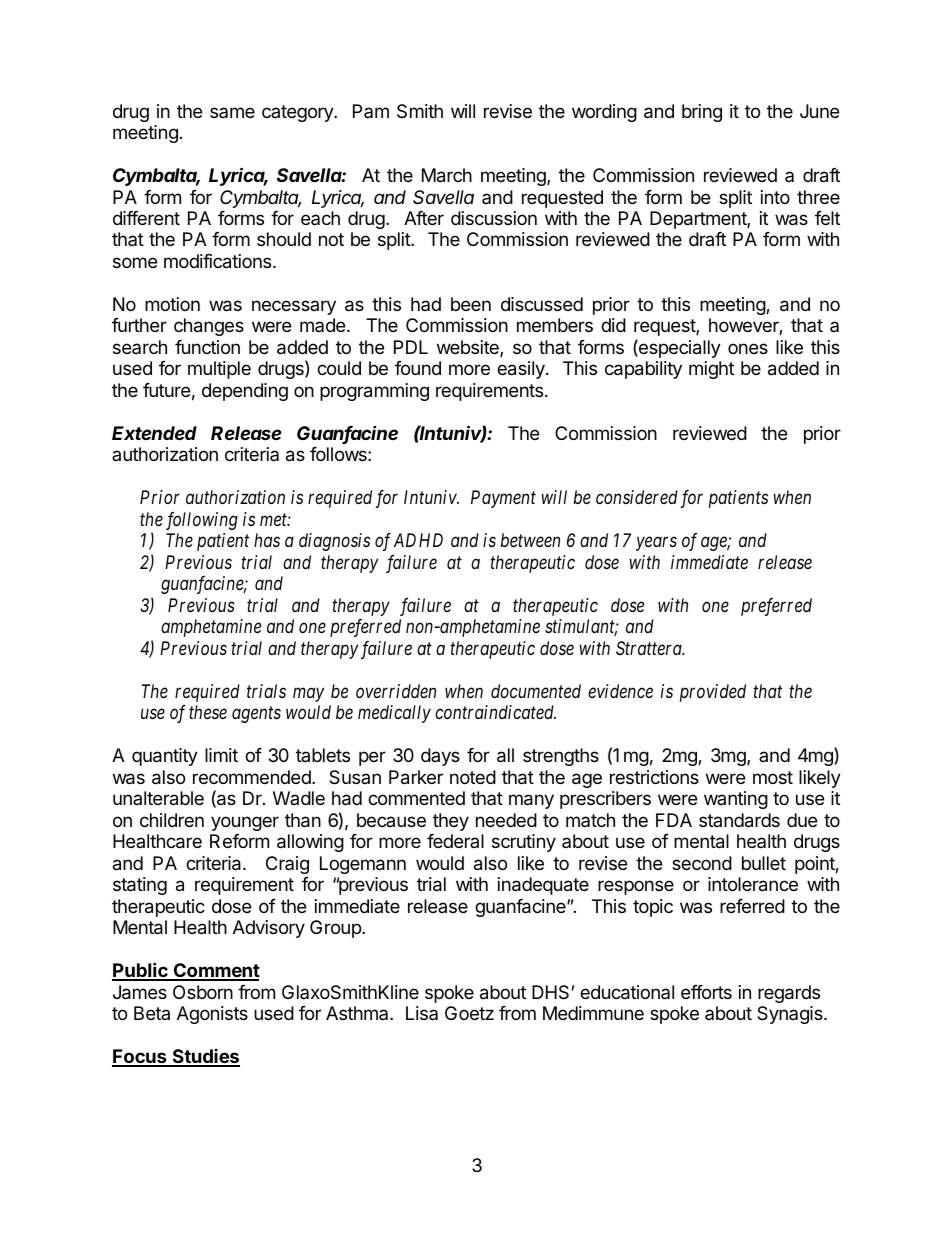 This screenshot has height=1233, width=952. I want to click on these, so click(208, 712).
